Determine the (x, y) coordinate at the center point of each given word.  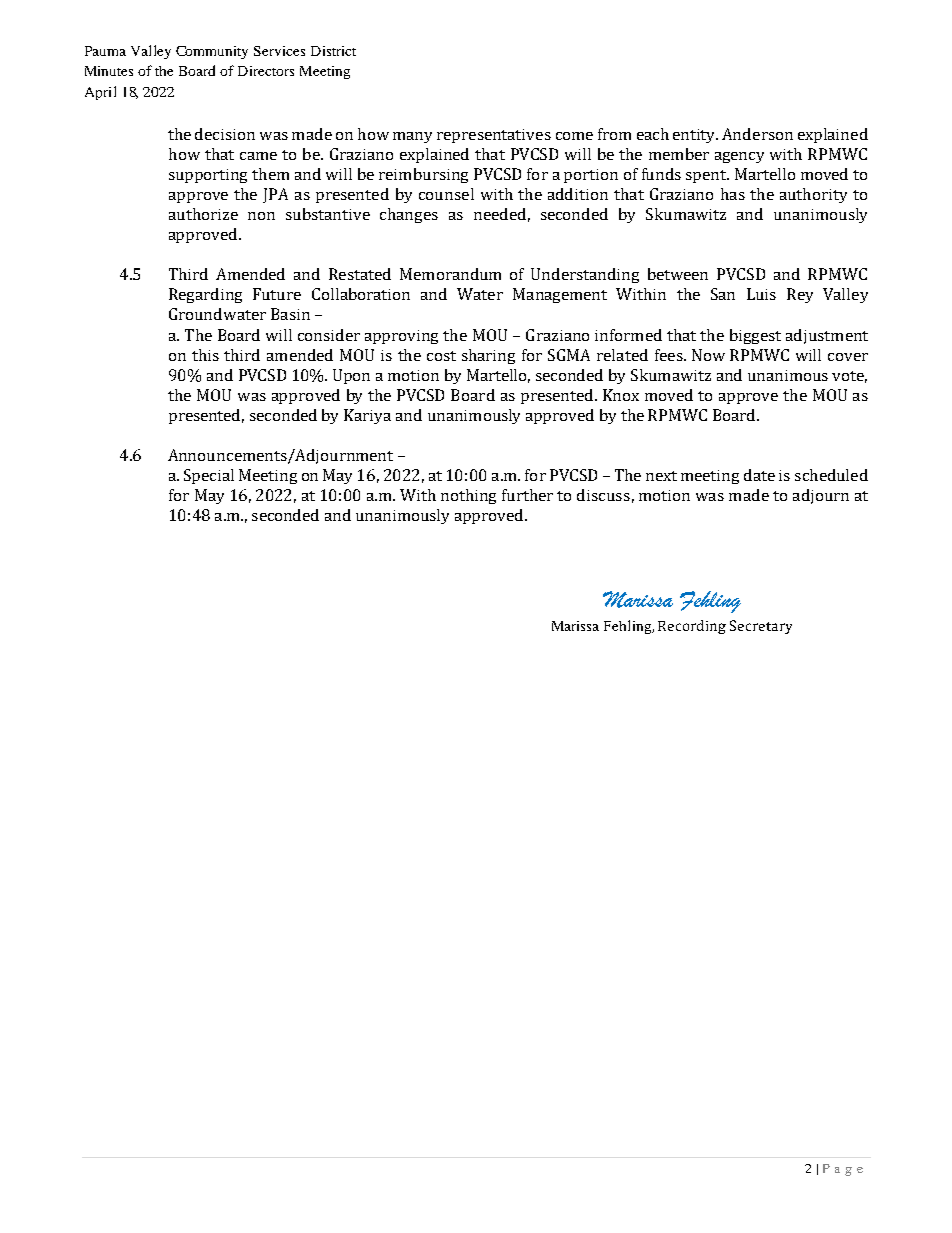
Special (209, 476)
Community (212, 52)
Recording (692, 627)
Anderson (757, 134)
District (333, 51)
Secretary (761, 627)
